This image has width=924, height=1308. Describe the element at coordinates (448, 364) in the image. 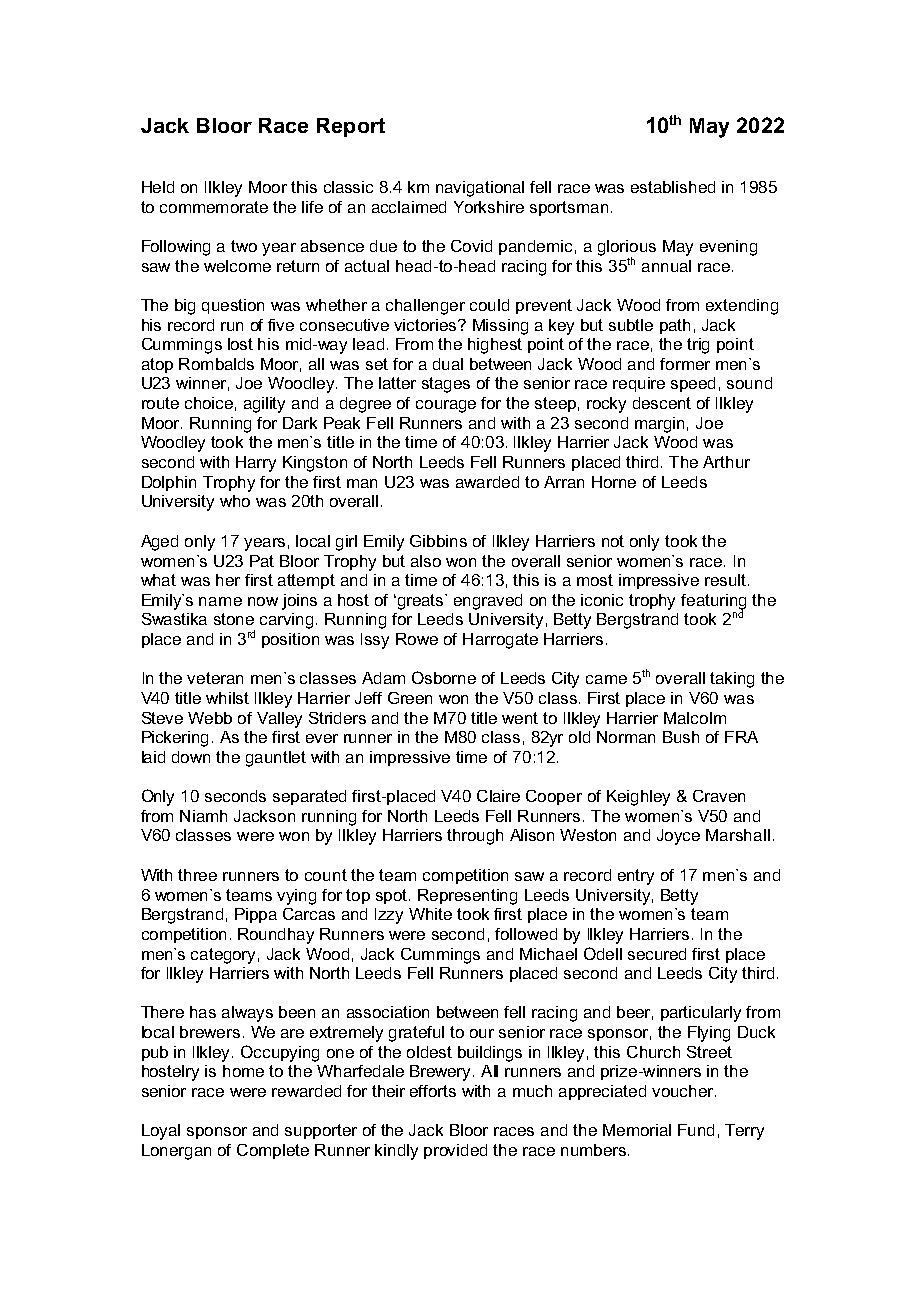

I see `dual` at that location.
